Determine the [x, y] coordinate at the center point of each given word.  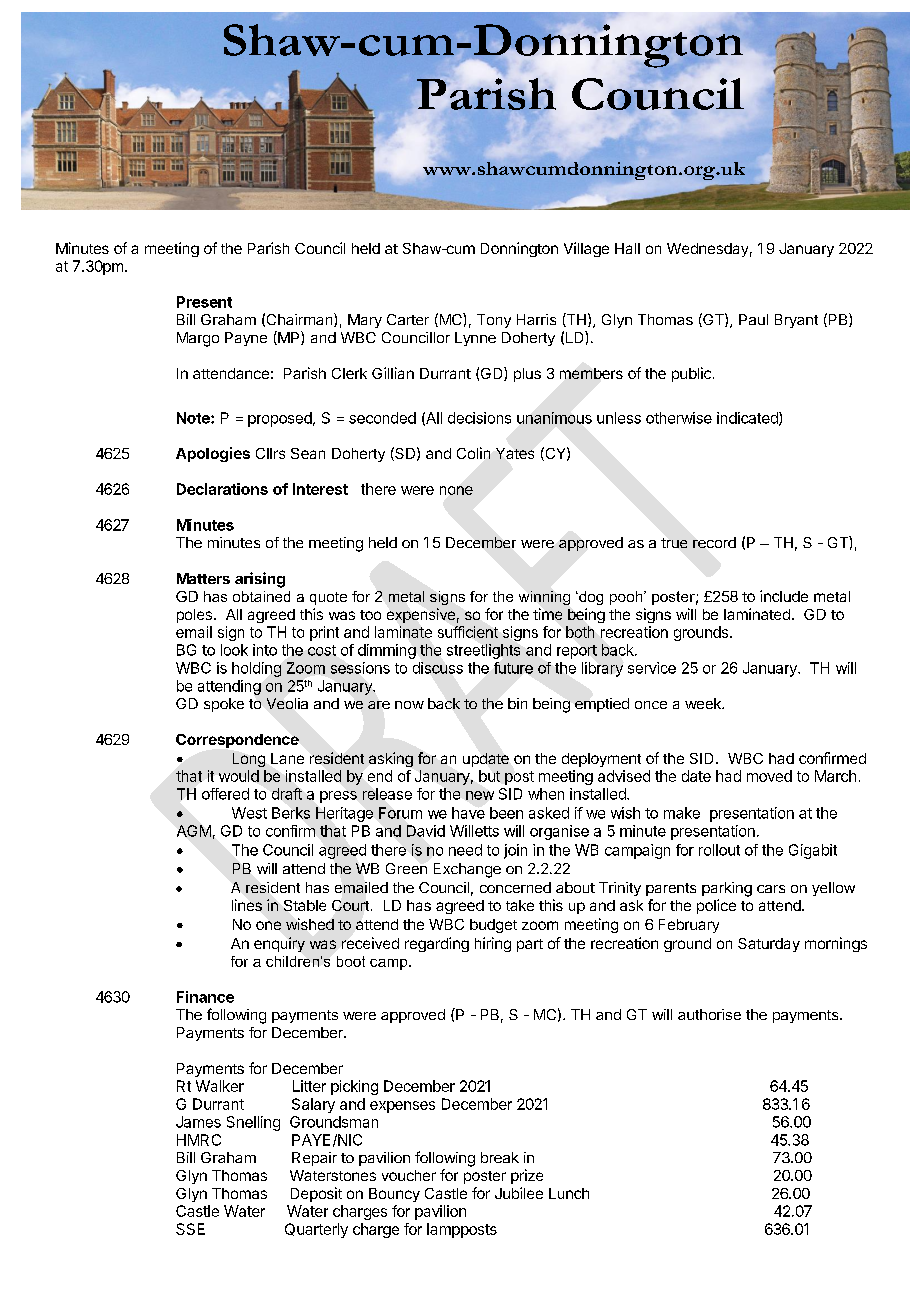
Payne [246, 339]
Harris [536, 319]
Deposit [316, 1194]
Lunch [569, 1193]
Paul [753, 319]
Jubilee [519, 1193]
